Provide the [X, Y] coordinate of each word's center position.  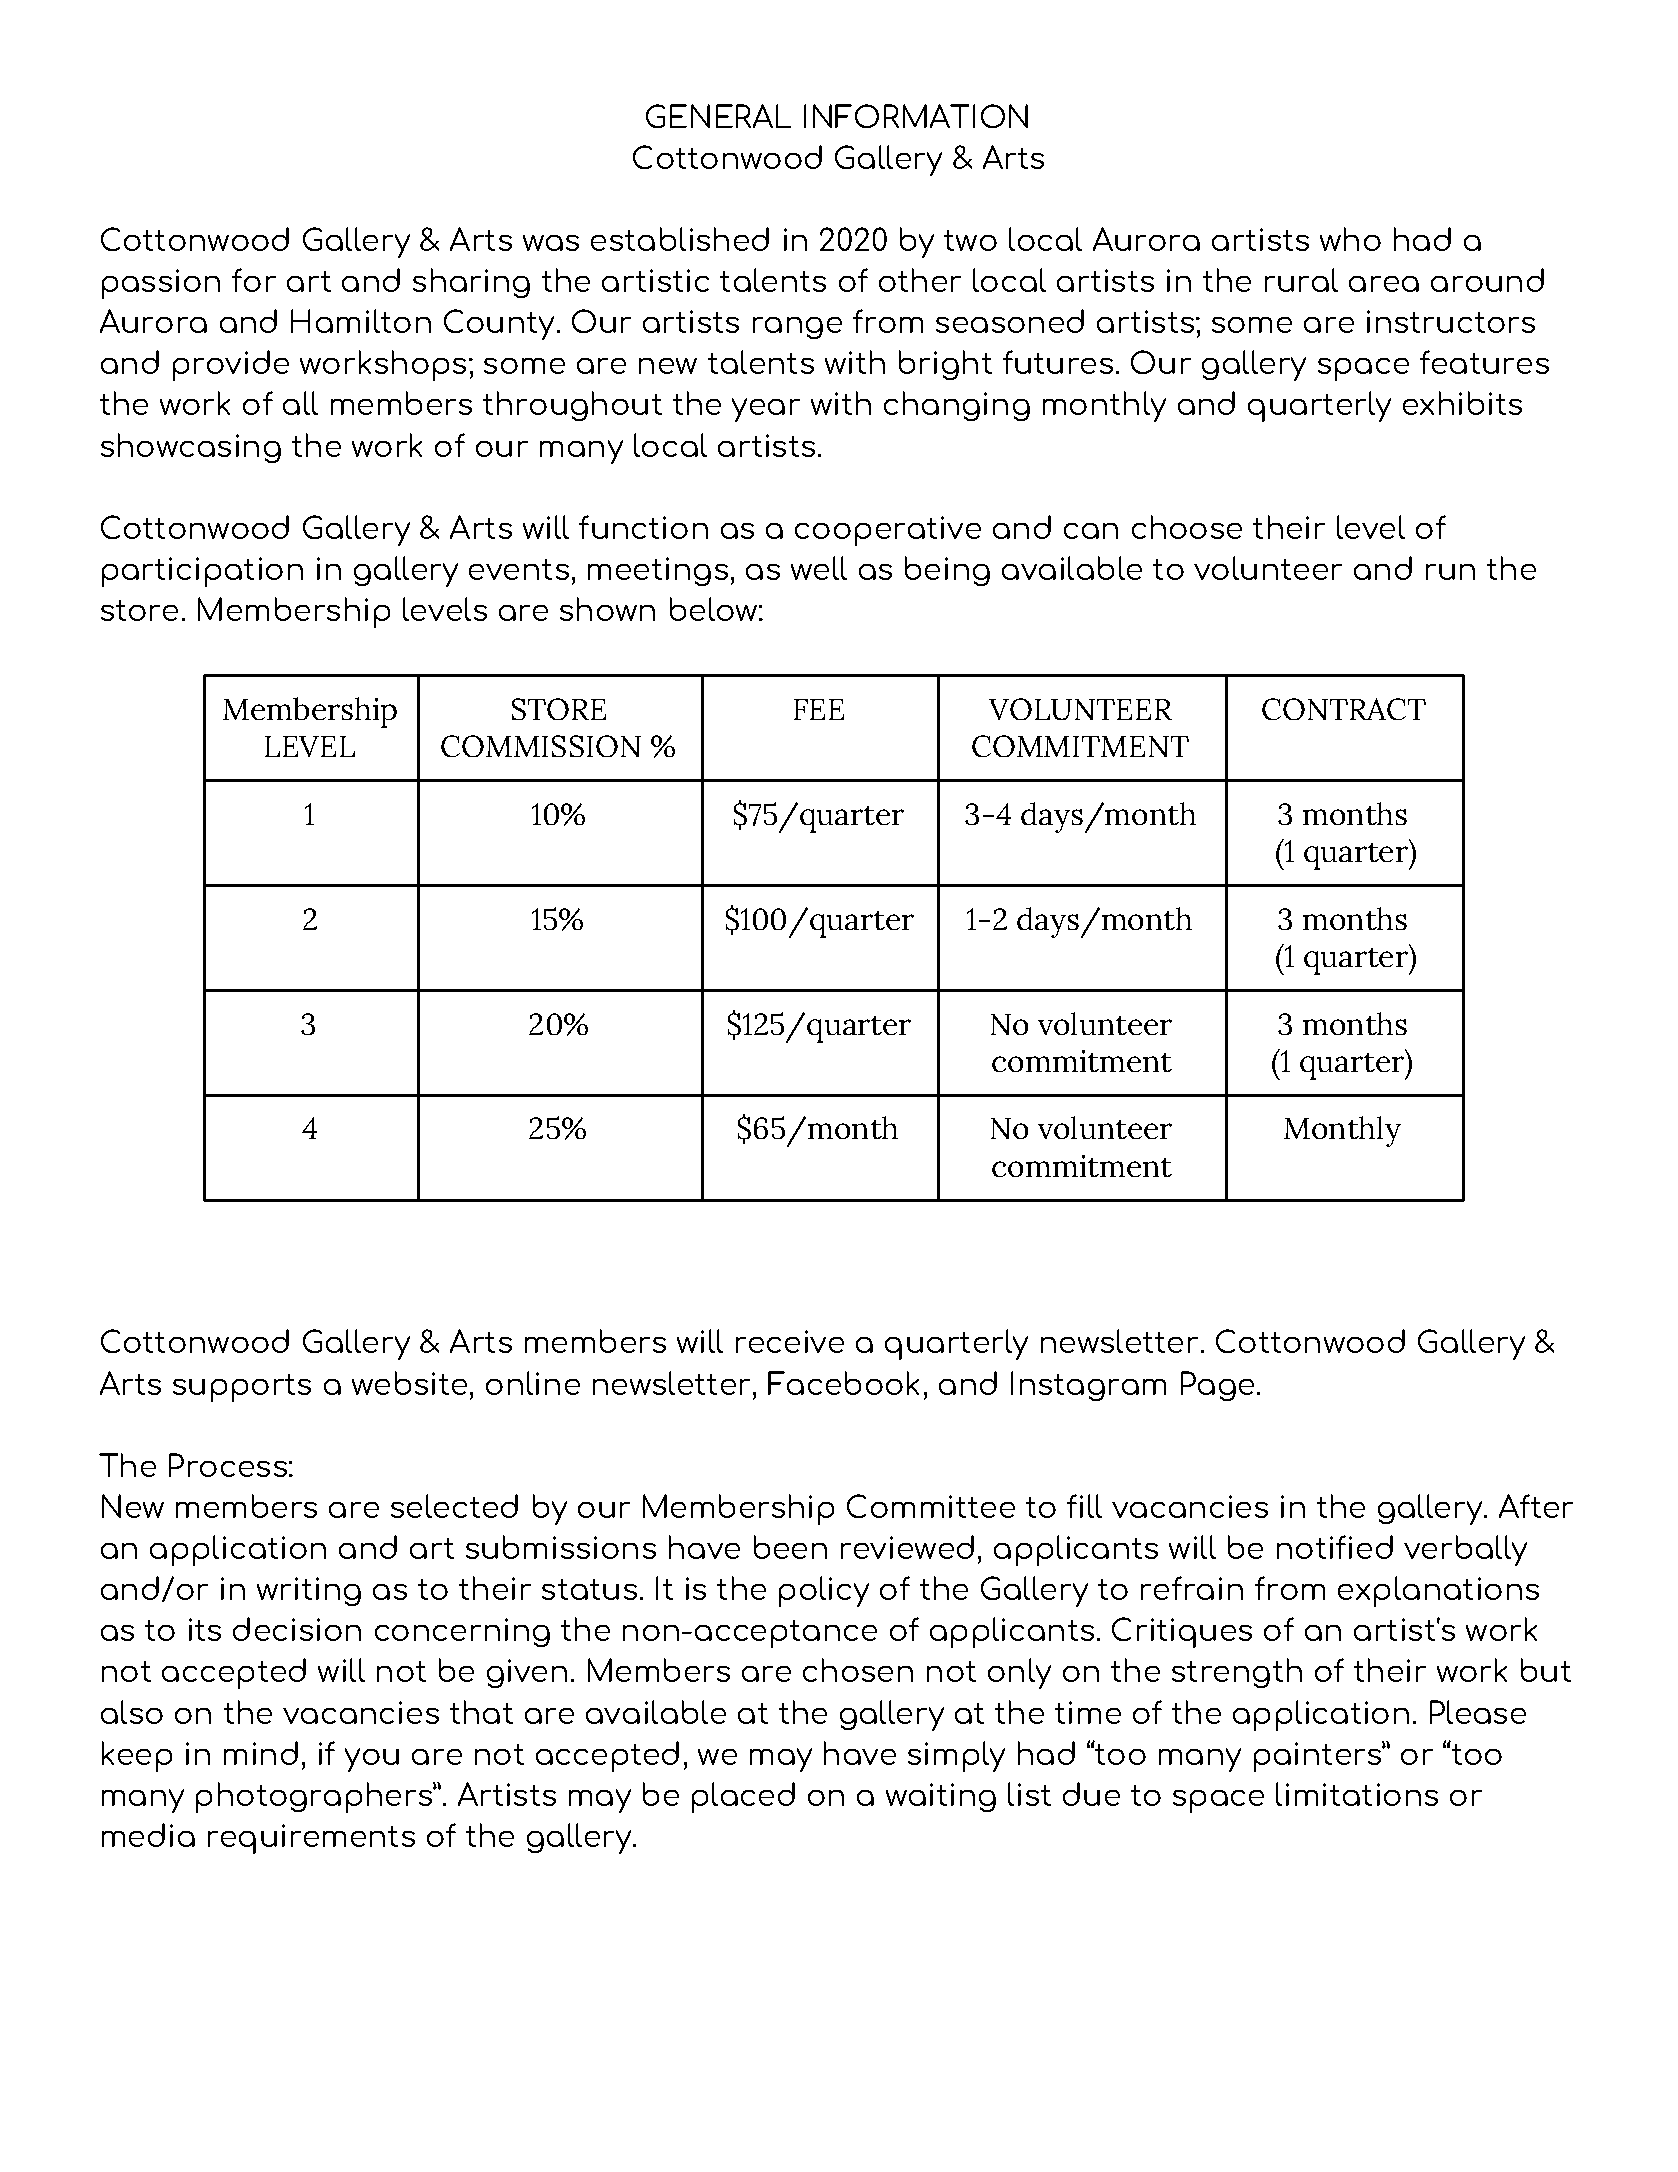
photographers [315, 1797]
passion [161, 284]
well [819, 568]
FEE [819, 709]
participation [202, 572]
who [1350, 239]
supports [242, 1388]
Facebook [843, 1383]
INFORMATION [916, 116]
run [1450, 572]
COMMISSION [541, 746]
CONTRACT [1344, 709]
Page [1217, 1386]
